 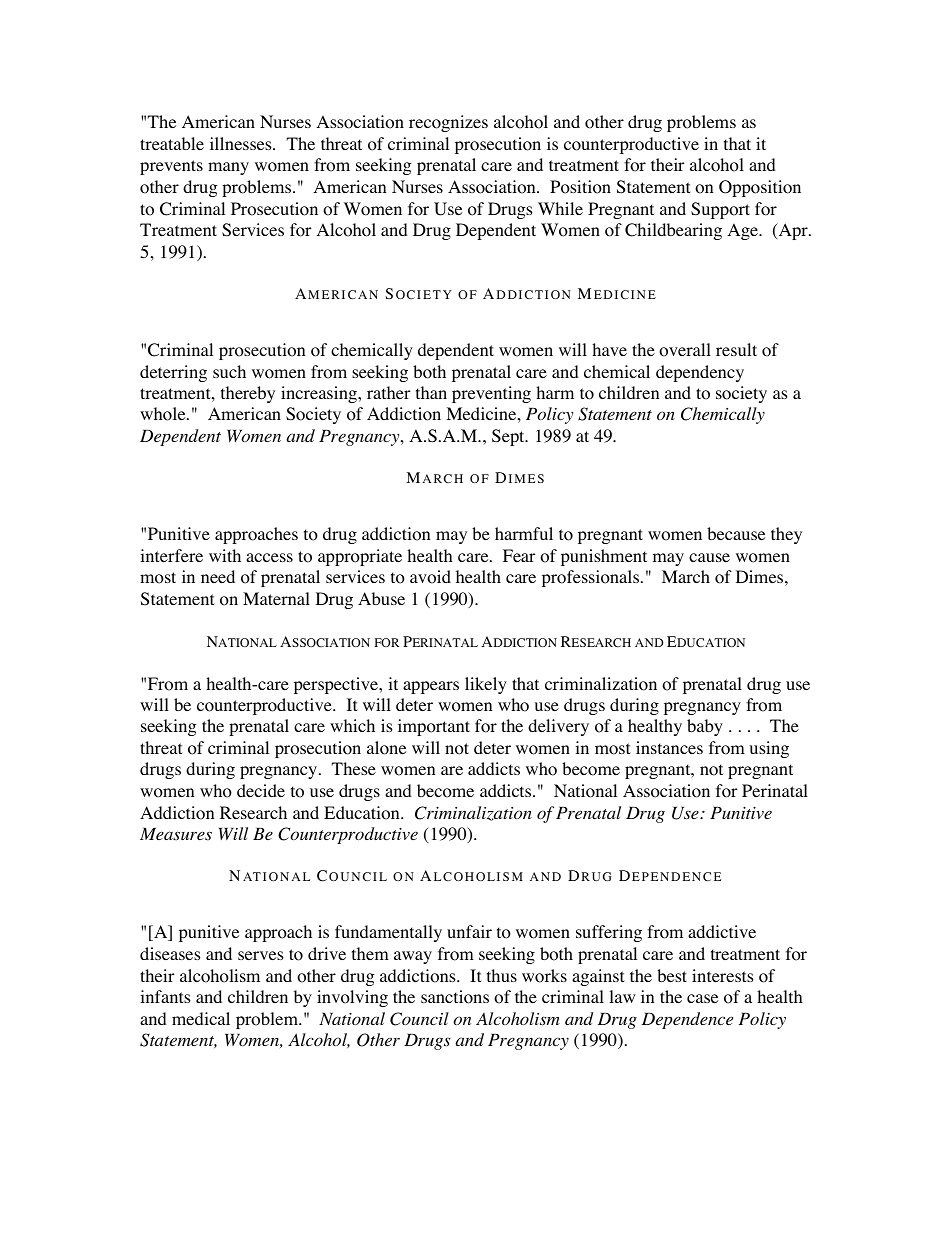 I want to click on they, so click(x=786, y=535).
